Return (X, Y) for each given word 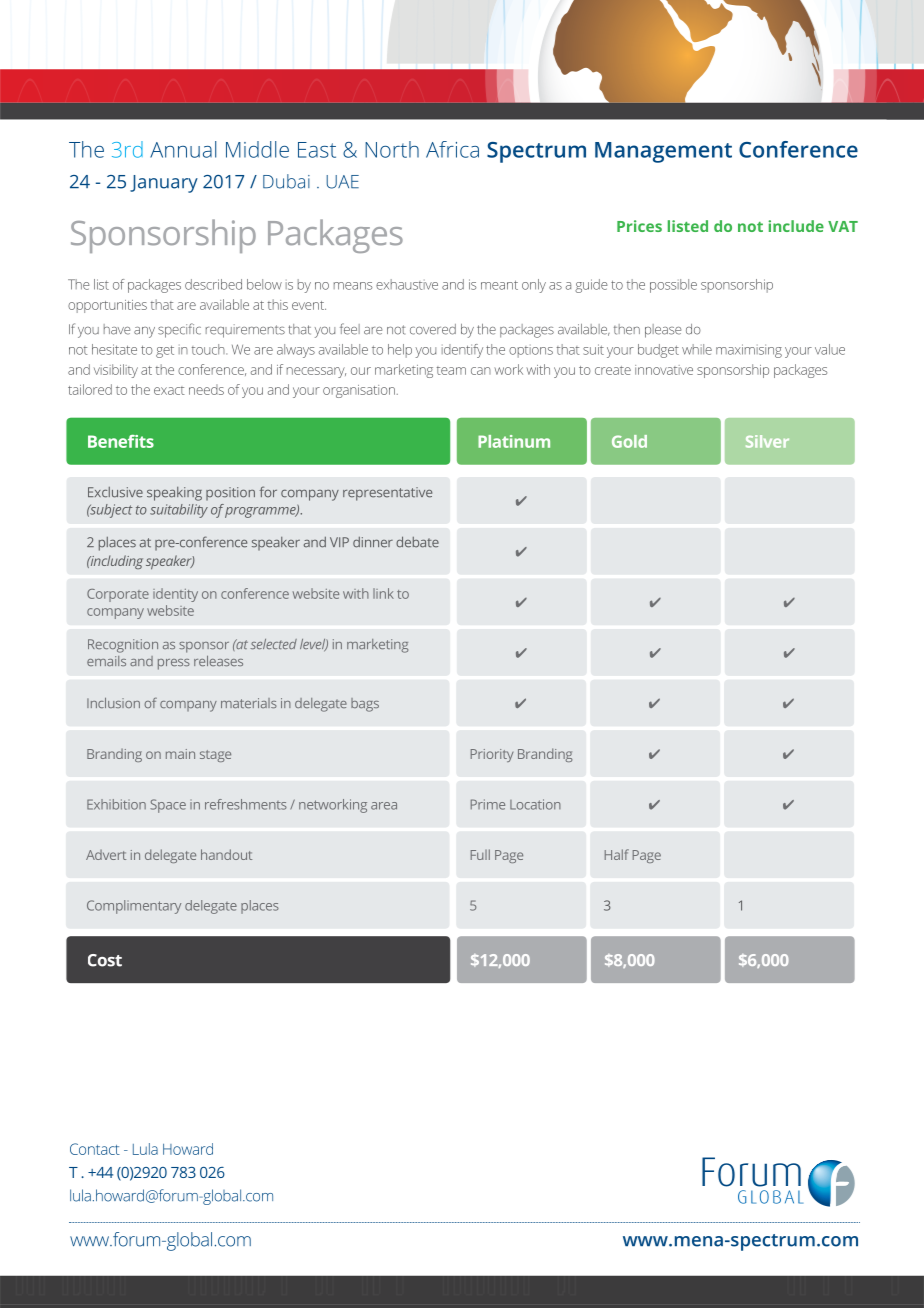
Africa (452, 149)
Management (663, 152)
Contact (95, 1149)
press (174, 664)
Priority (492, 755)
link (383, 593)
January (164, 184)
